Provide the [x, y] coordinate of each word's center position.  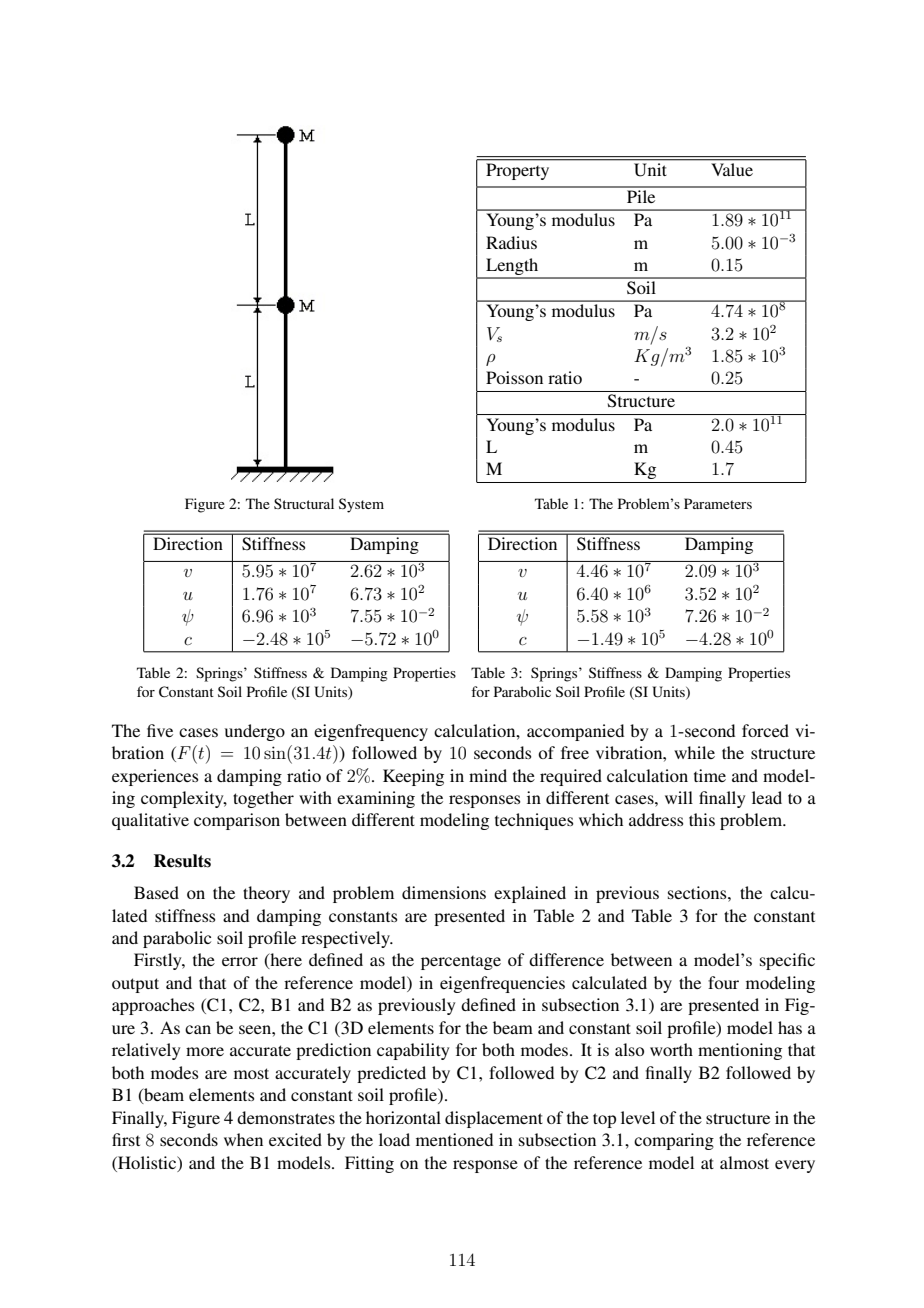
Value [732, 169]
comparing [674, 1141]
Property [518, 171]
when [243, 1139]
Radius [511, 242]
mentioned [454, 1139]
